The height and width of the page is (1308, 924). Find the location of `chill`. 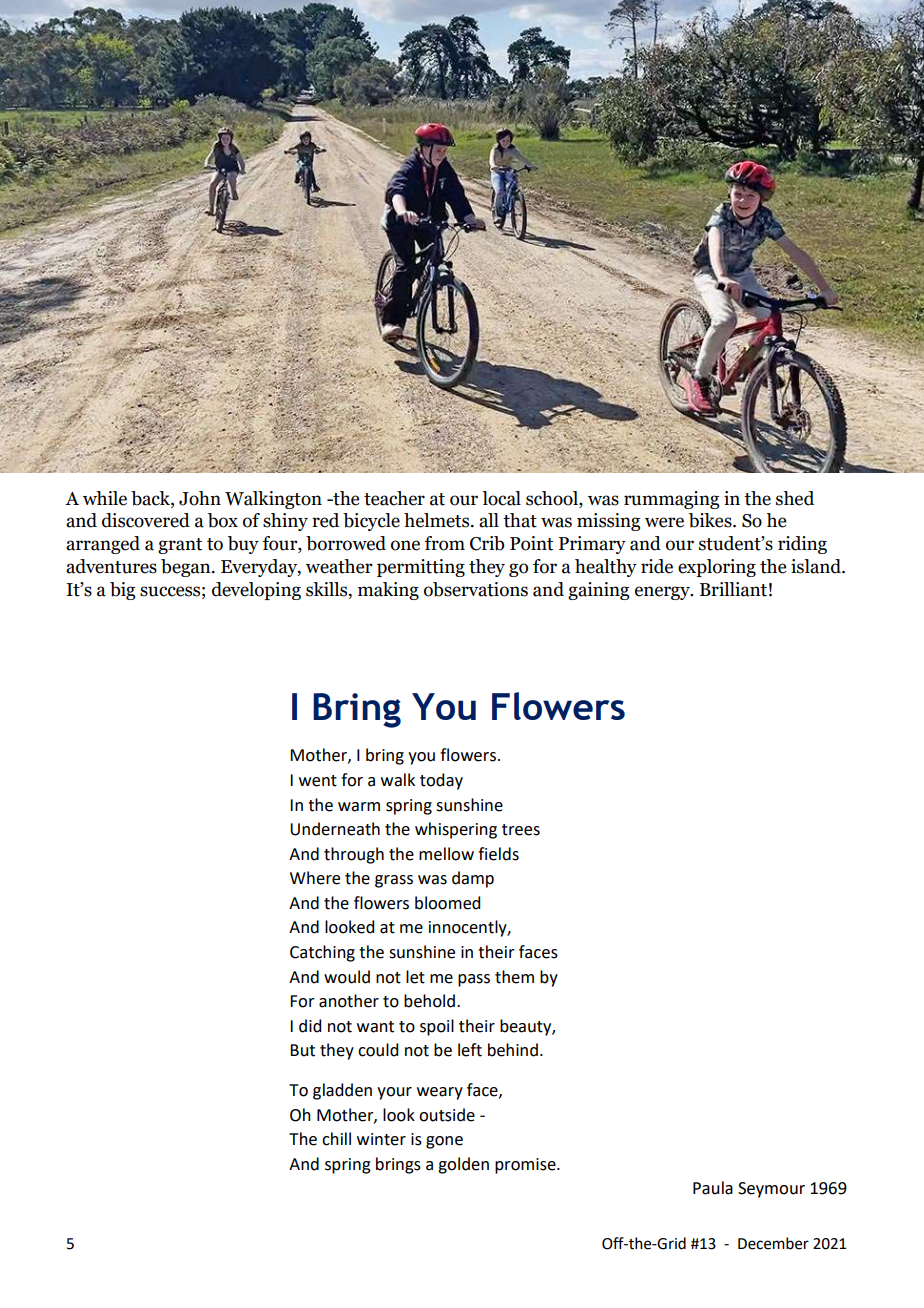

chill is located at coordinates (336, 1139).
